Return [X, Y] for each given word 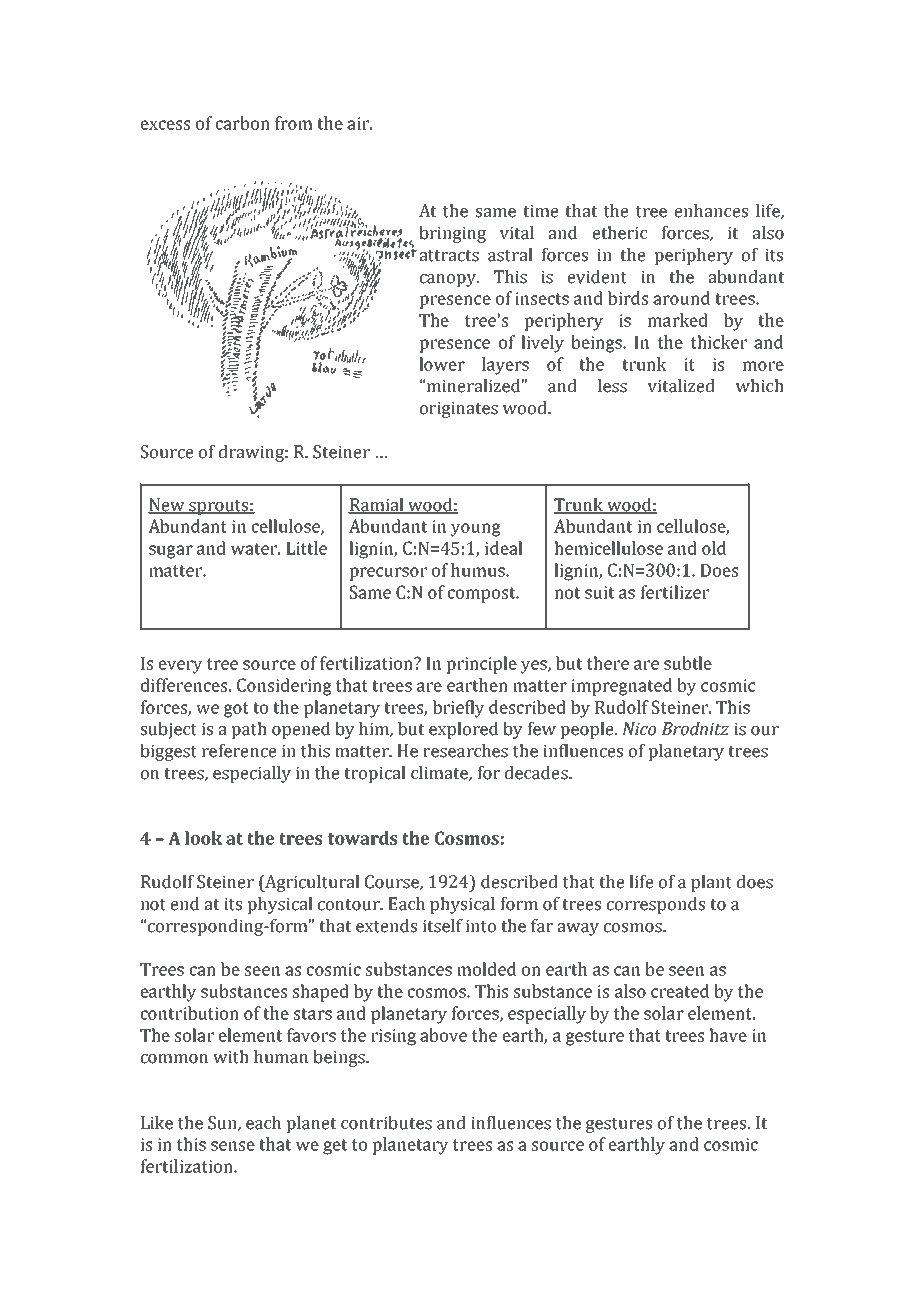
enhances [711, 211]
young [476, 530]
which [760, 386]
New [167, 505]
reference [239, 751]
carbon [243, 123]
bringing [452, 234]
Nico [639, 729]
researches [465, 751]
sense [233, 1146]
